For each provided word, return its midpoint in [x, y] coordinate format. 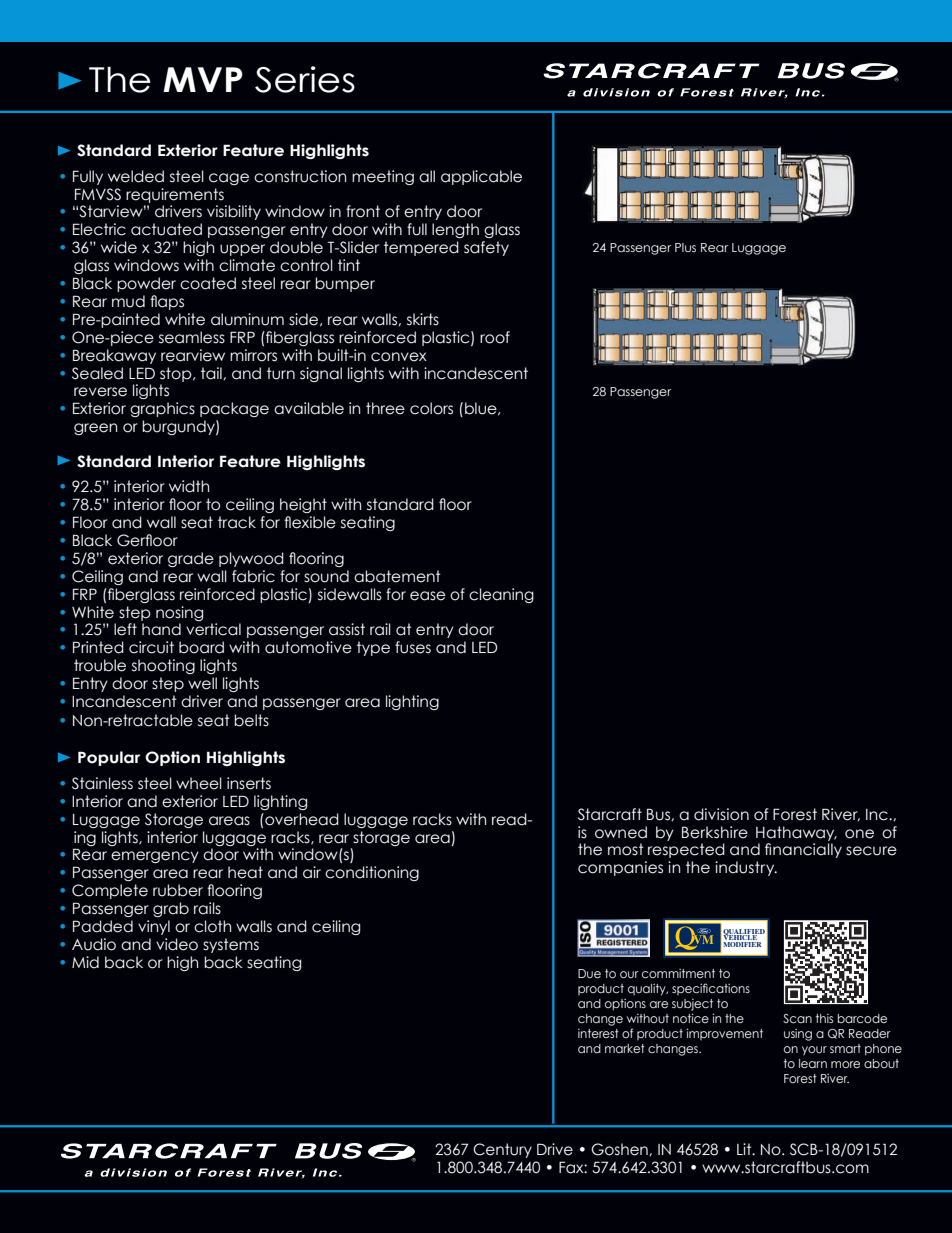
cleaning [501, 595]
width [189, 486]
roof [495, 337]
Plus [685, 247]
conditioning [372, 873]
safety [486, 248]
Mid [85, 962]
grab [171, 909]
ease [427, 596]
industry [746, 868]
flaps [167, 302]
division [721, 814]
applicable [481, 177]
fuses [413, 647]
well [202, 683]
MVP [203, 79]
